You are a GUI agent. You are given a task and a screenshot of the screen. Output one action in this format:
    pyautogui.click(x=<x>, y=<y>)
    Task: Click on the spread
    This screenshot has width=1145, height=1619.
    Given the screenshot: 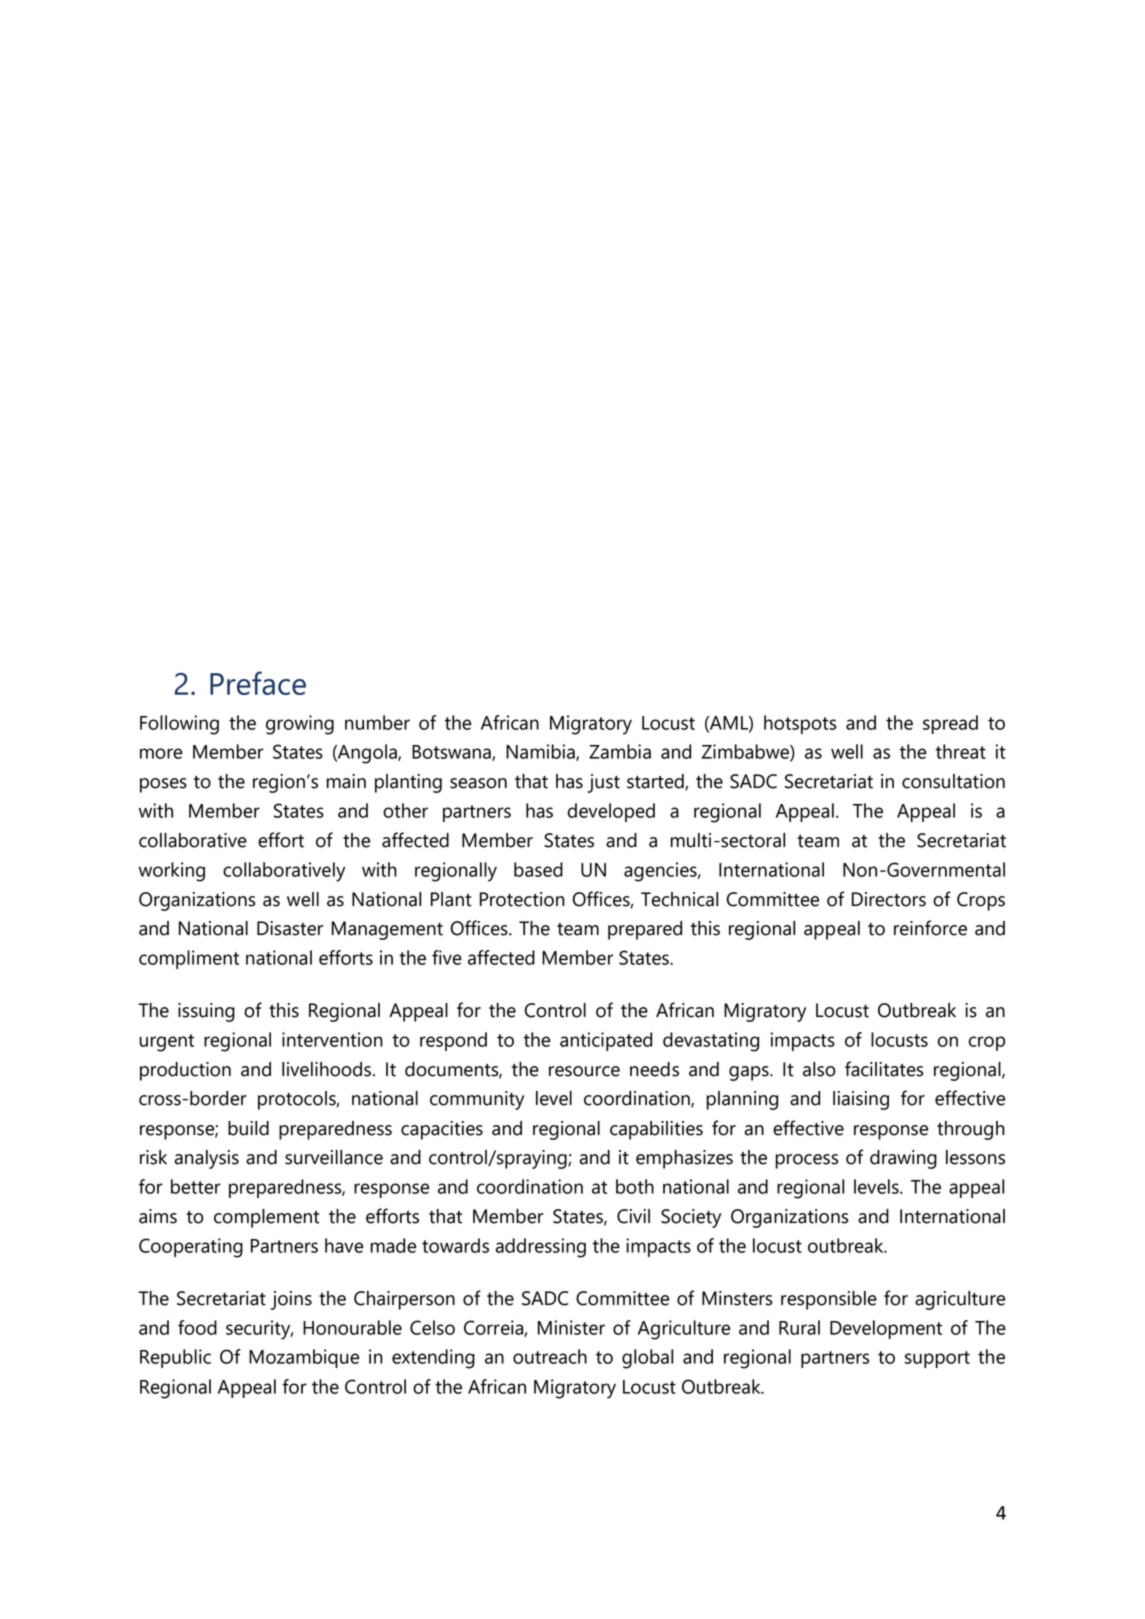 What is the action you would take?
    pyautogui.click(x=950, y=724)
